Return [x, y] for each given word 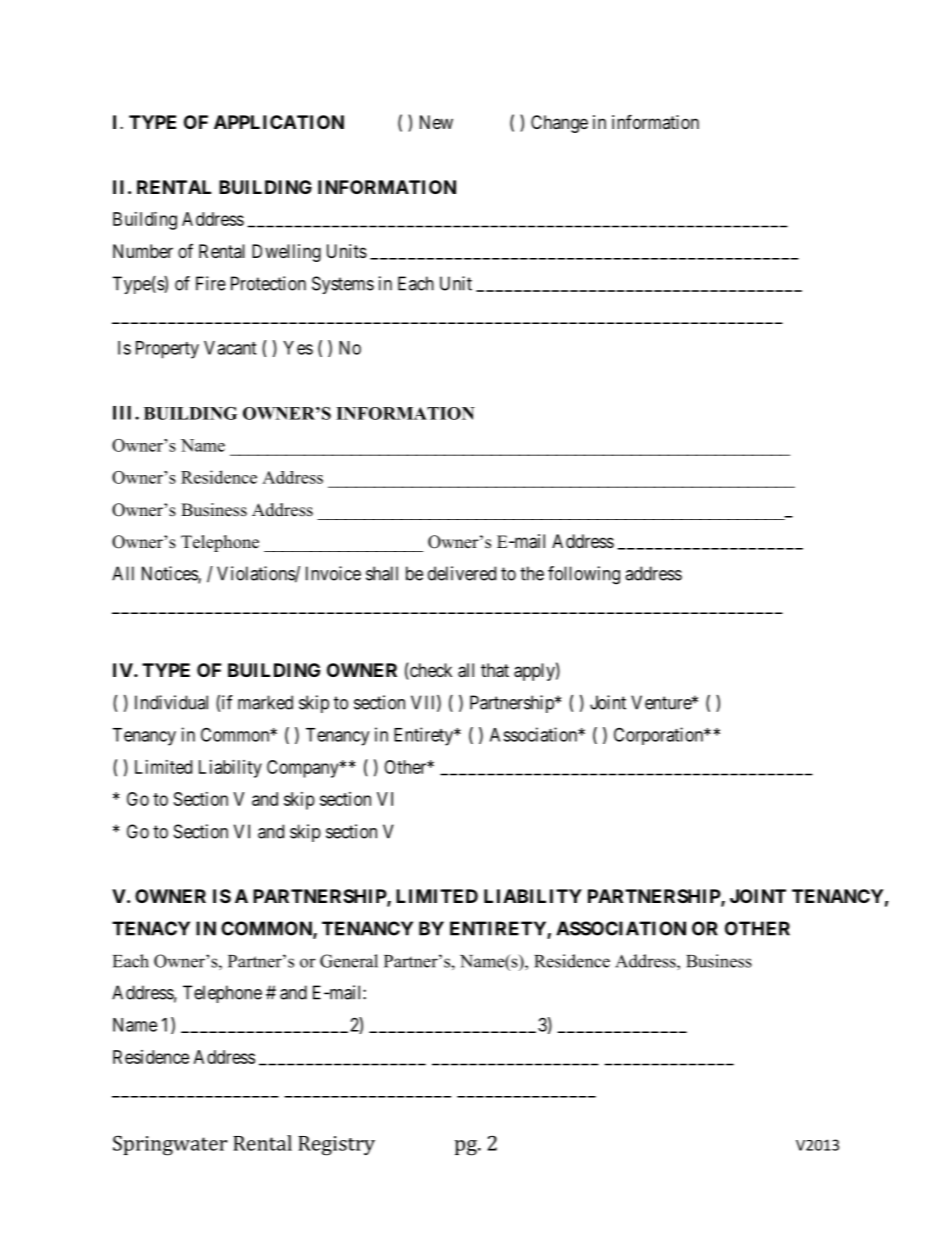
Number [143, 251]
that [495, 670]
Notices [170, 574]
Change [559, 124]
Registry [336, 1146]
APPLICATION [279, 122]
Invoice [333, 573]
